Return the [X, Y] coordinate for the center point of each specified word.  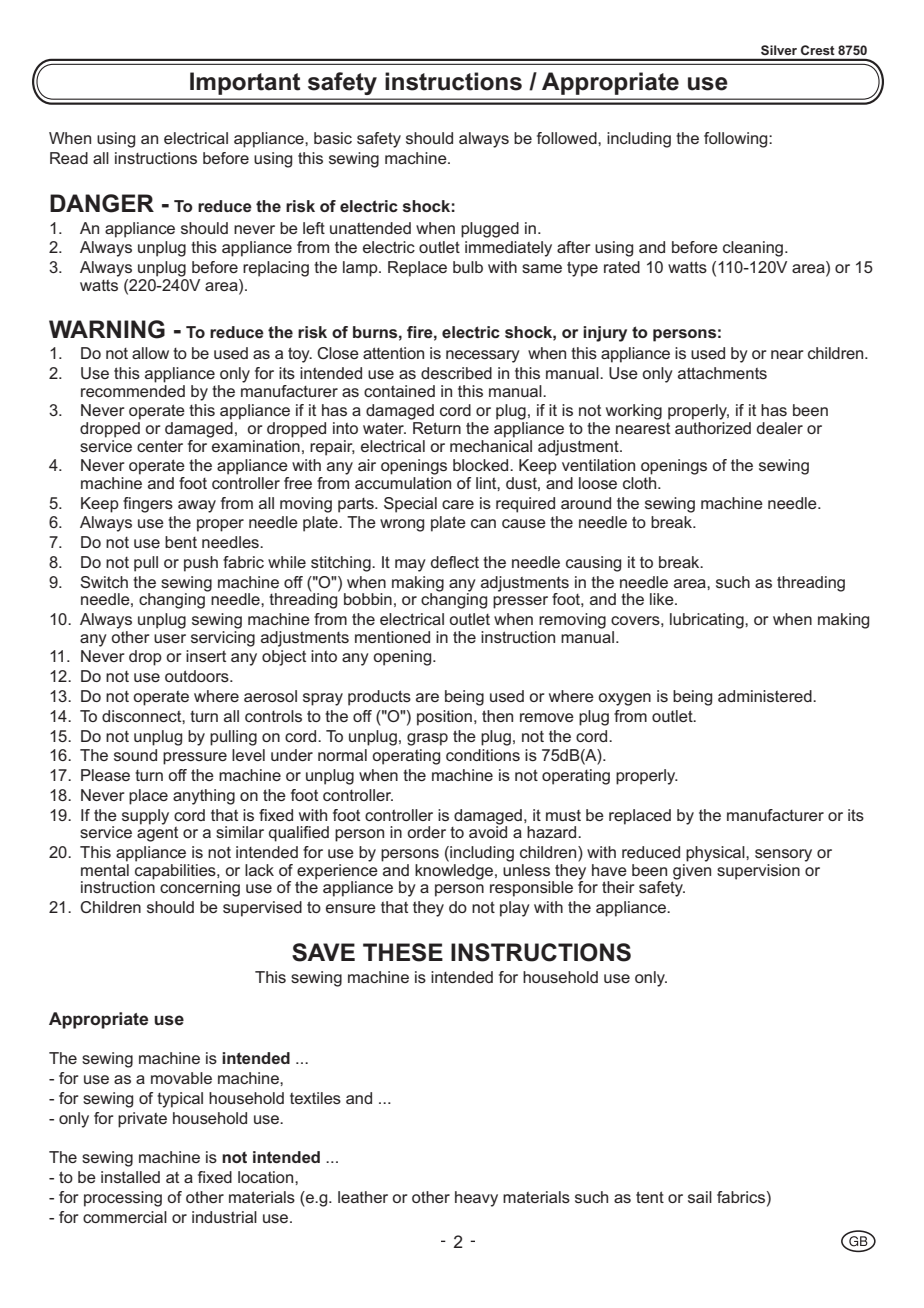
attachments [722, 373]
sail [700, 1197]
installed [130, 1177]
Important [245, 83]
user [170, 638]
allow [150, 353]
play [515, 909]
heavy [476, 1199]
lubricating [708, 621]
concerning [200, 889]
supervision [758, 872]
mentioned [392, 637]
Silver [779, 50]
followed [568, 138]
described [456, 373]
